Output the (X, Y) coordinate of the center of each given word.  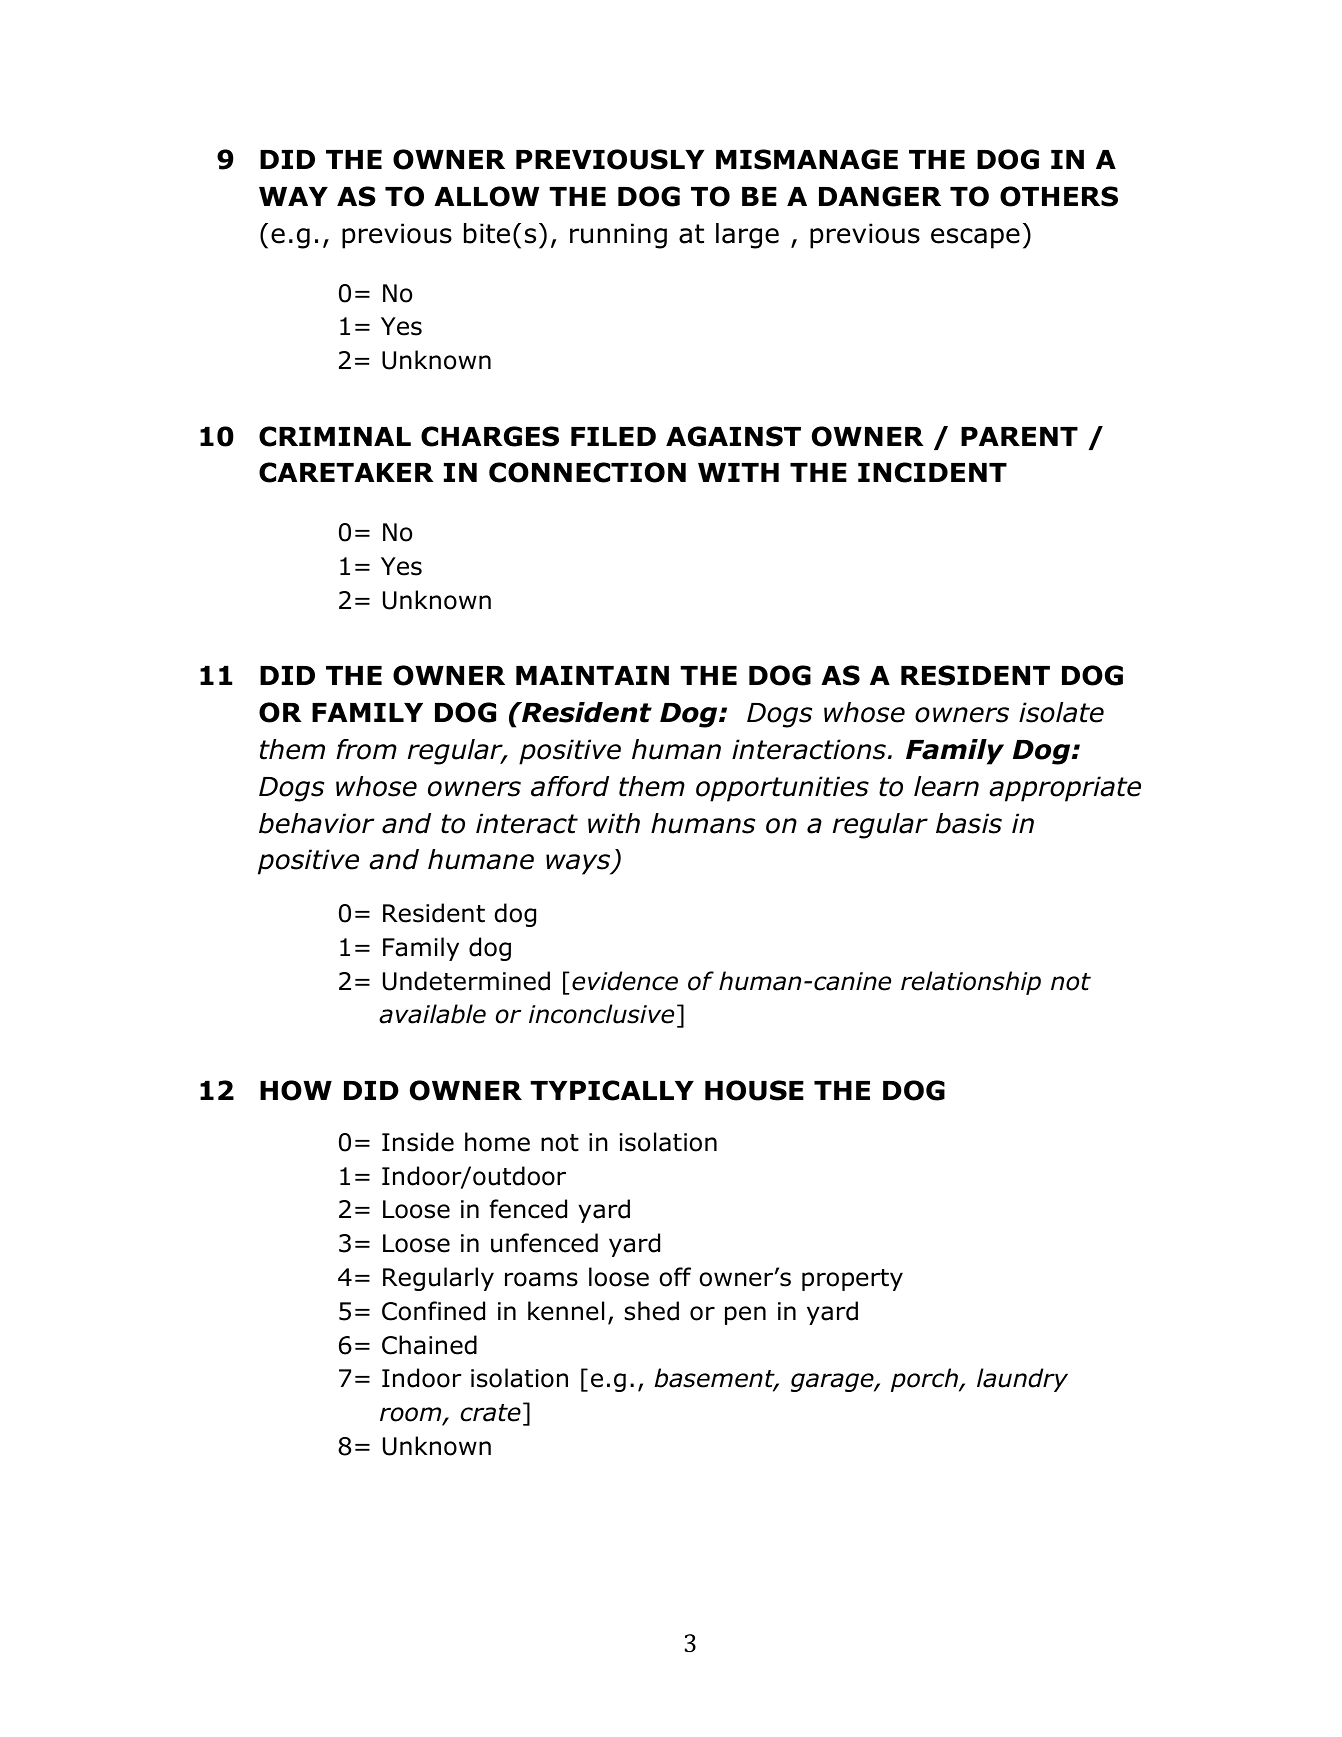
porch (925, 1380)
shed (652, 1311)
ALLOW (486, 196)
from (366, 749)
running (618, 236)
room (412, 1415)
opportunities (782, 789)
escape (975, 238)
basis (969, 823)
